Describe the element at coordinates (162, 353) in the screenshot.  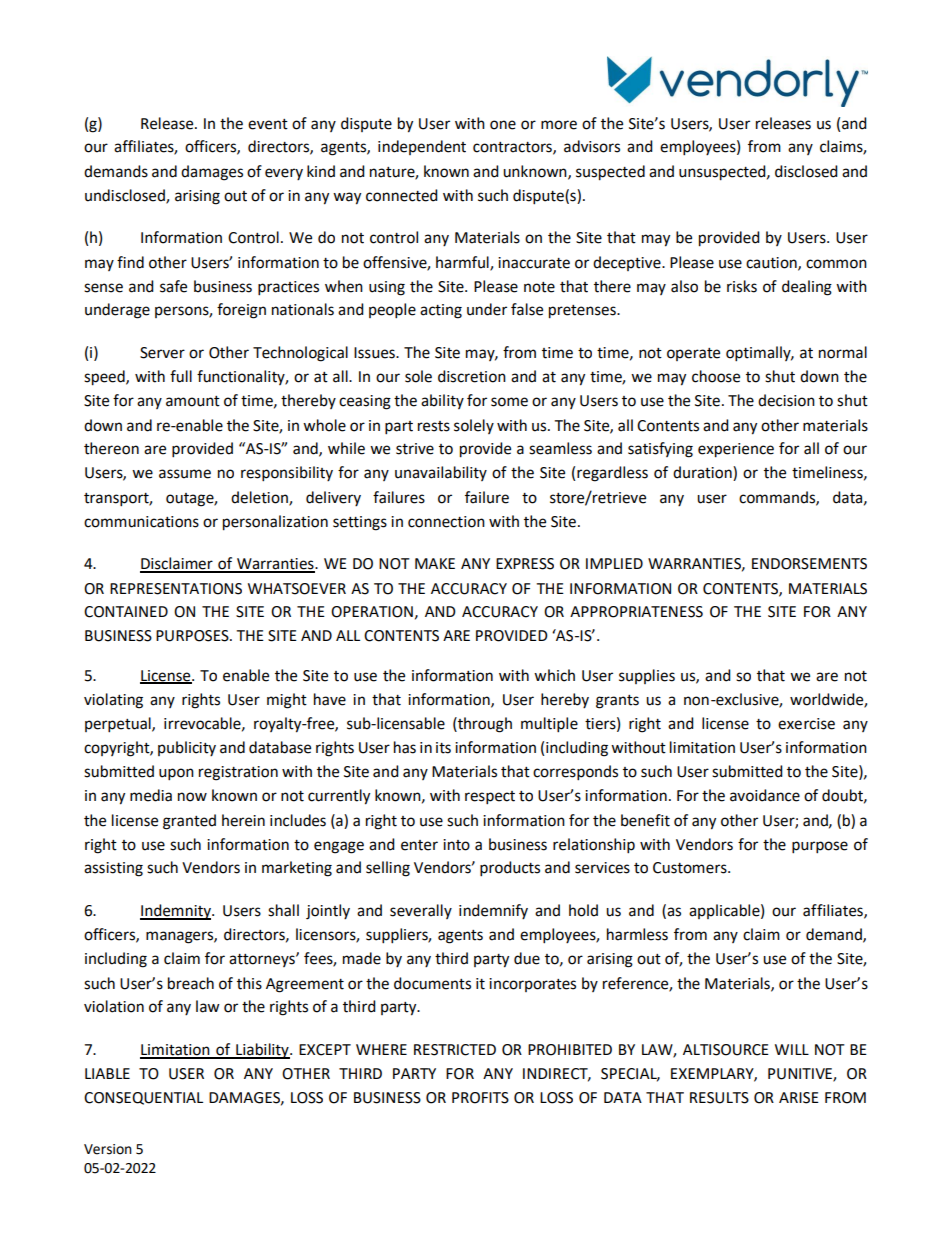
I see `Server` at that location.
